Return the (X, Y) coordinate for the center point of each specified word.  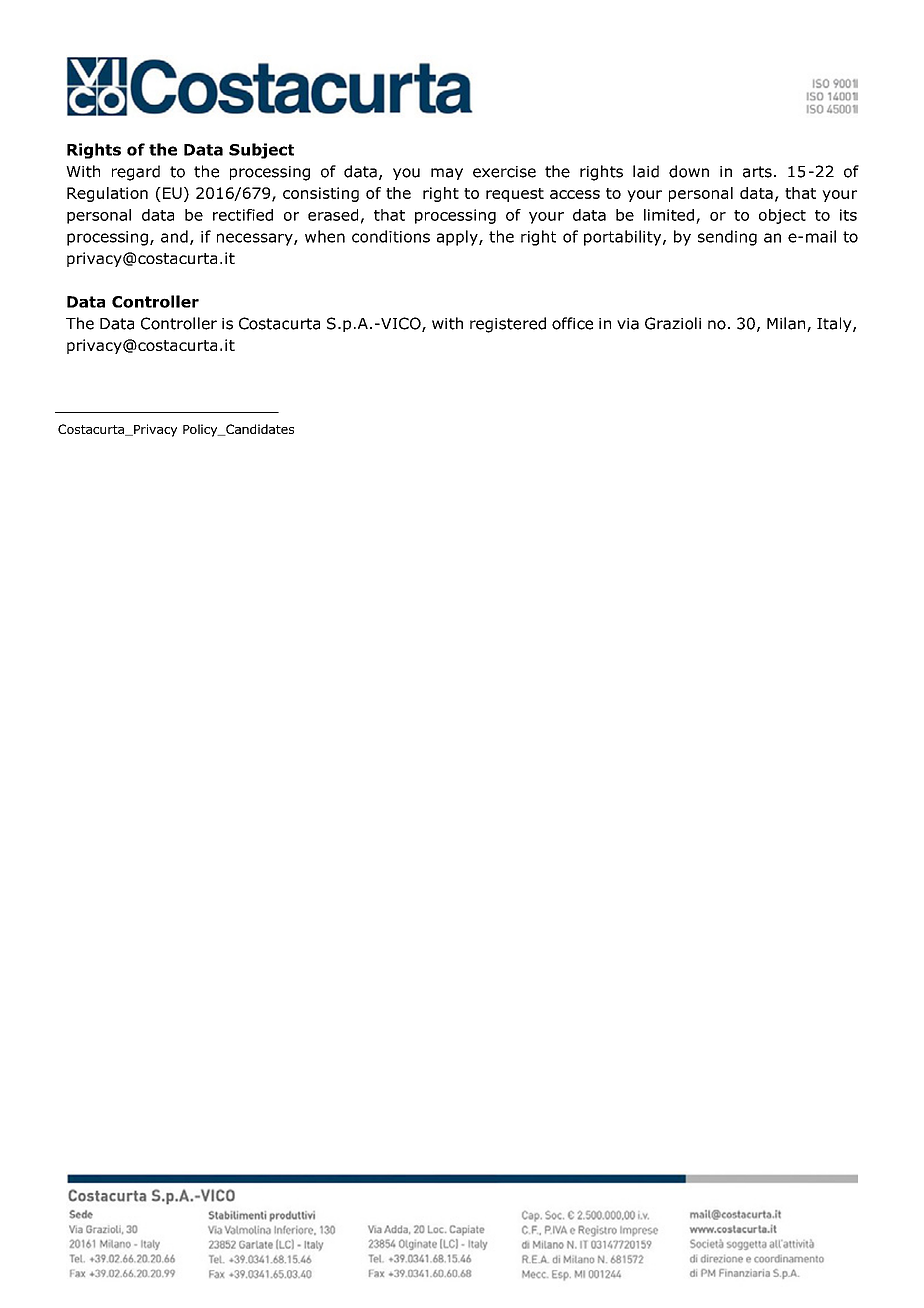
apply (458, 238)
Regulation (107, 194)
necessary (256, 239)
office (572, 323)
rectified (243, 215)
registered (508, 325)
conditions (391, 236)
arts (757, 172)
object (782, 216)
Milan (787, 324)
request (515, 195)
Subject (261, 151)
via (628, 324)
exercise (504, 172)
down (689, 171)
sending (727, 238)
